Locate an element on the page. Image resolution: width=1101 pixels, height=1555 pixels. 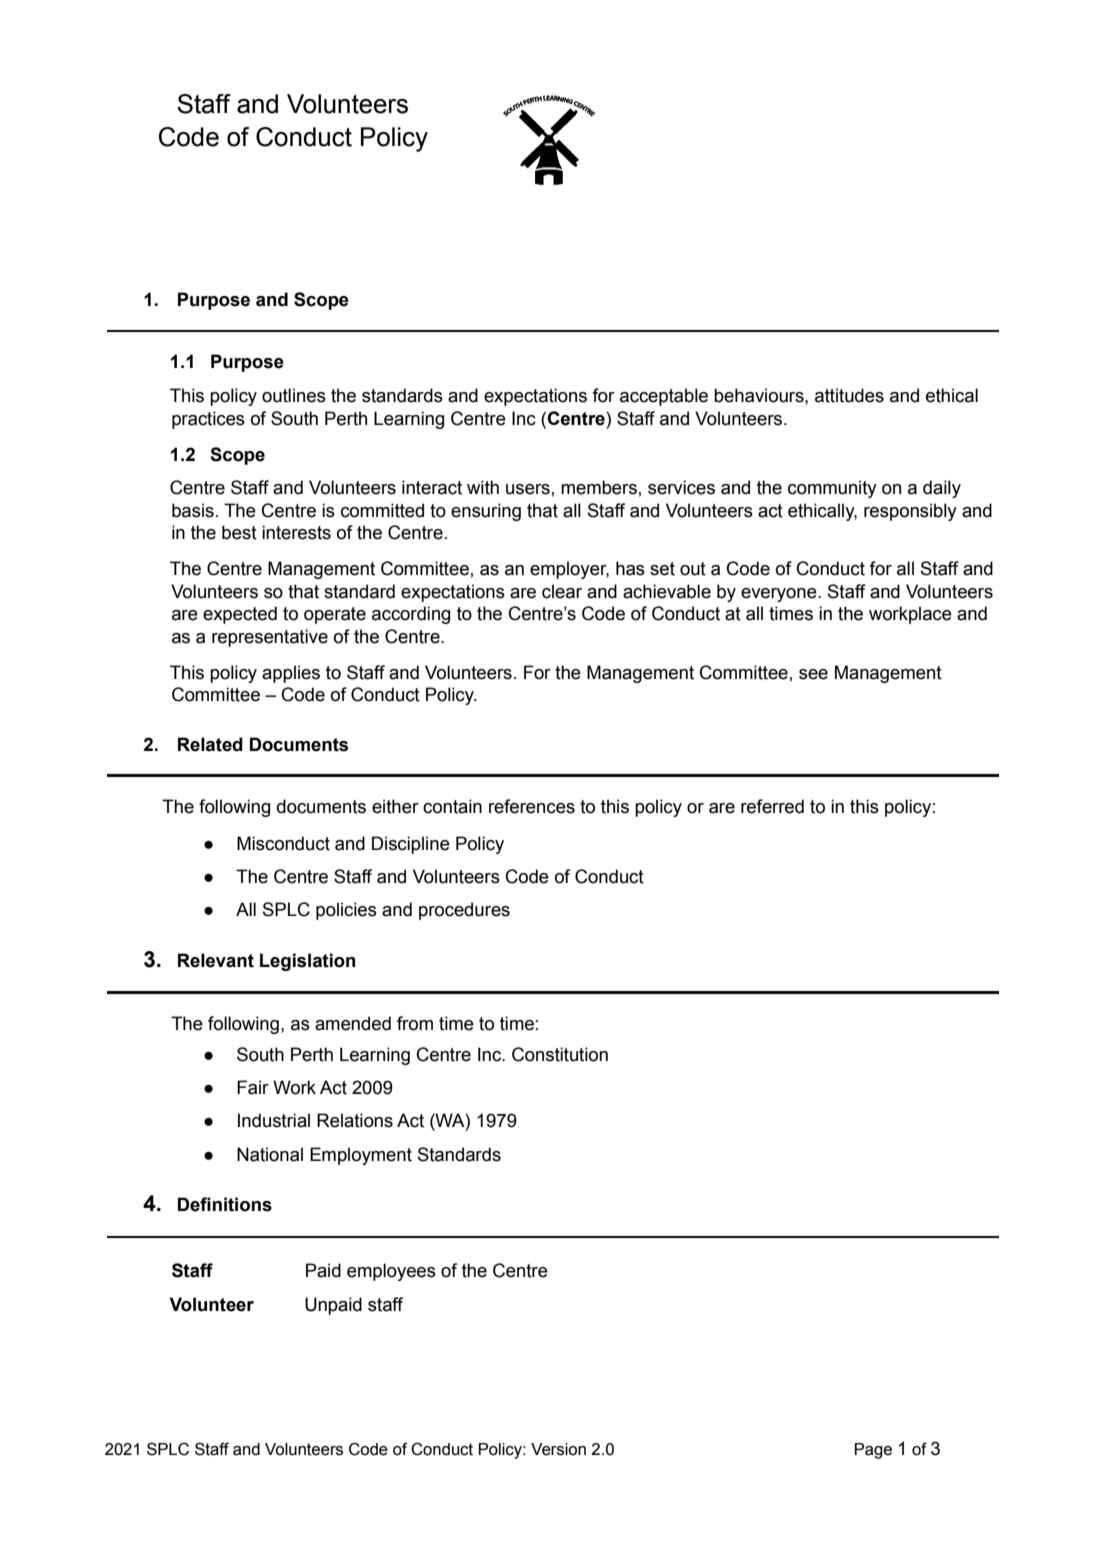
Page is located at coordinates (873, 1451).
